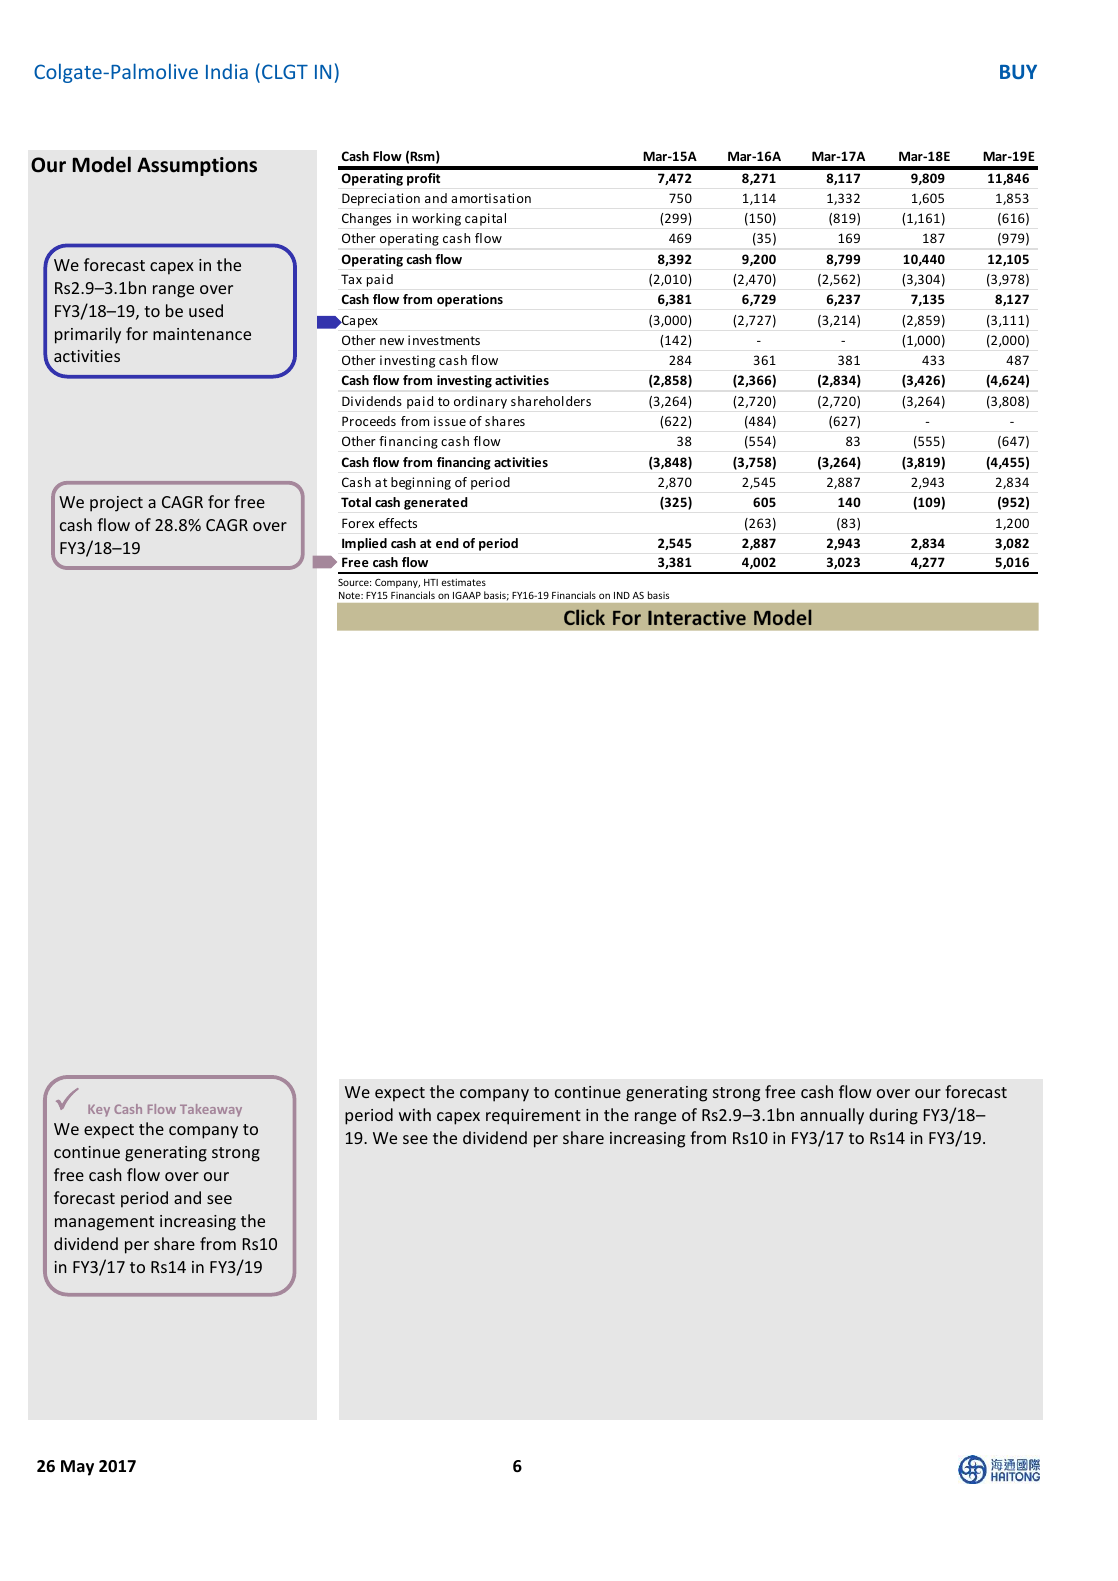 The width and height of the screenshot is (1118, 1581). What do you see at coordinates (1018, 71) in the screenshot?
I see `BUY` at bounding box center [1018, 71].
